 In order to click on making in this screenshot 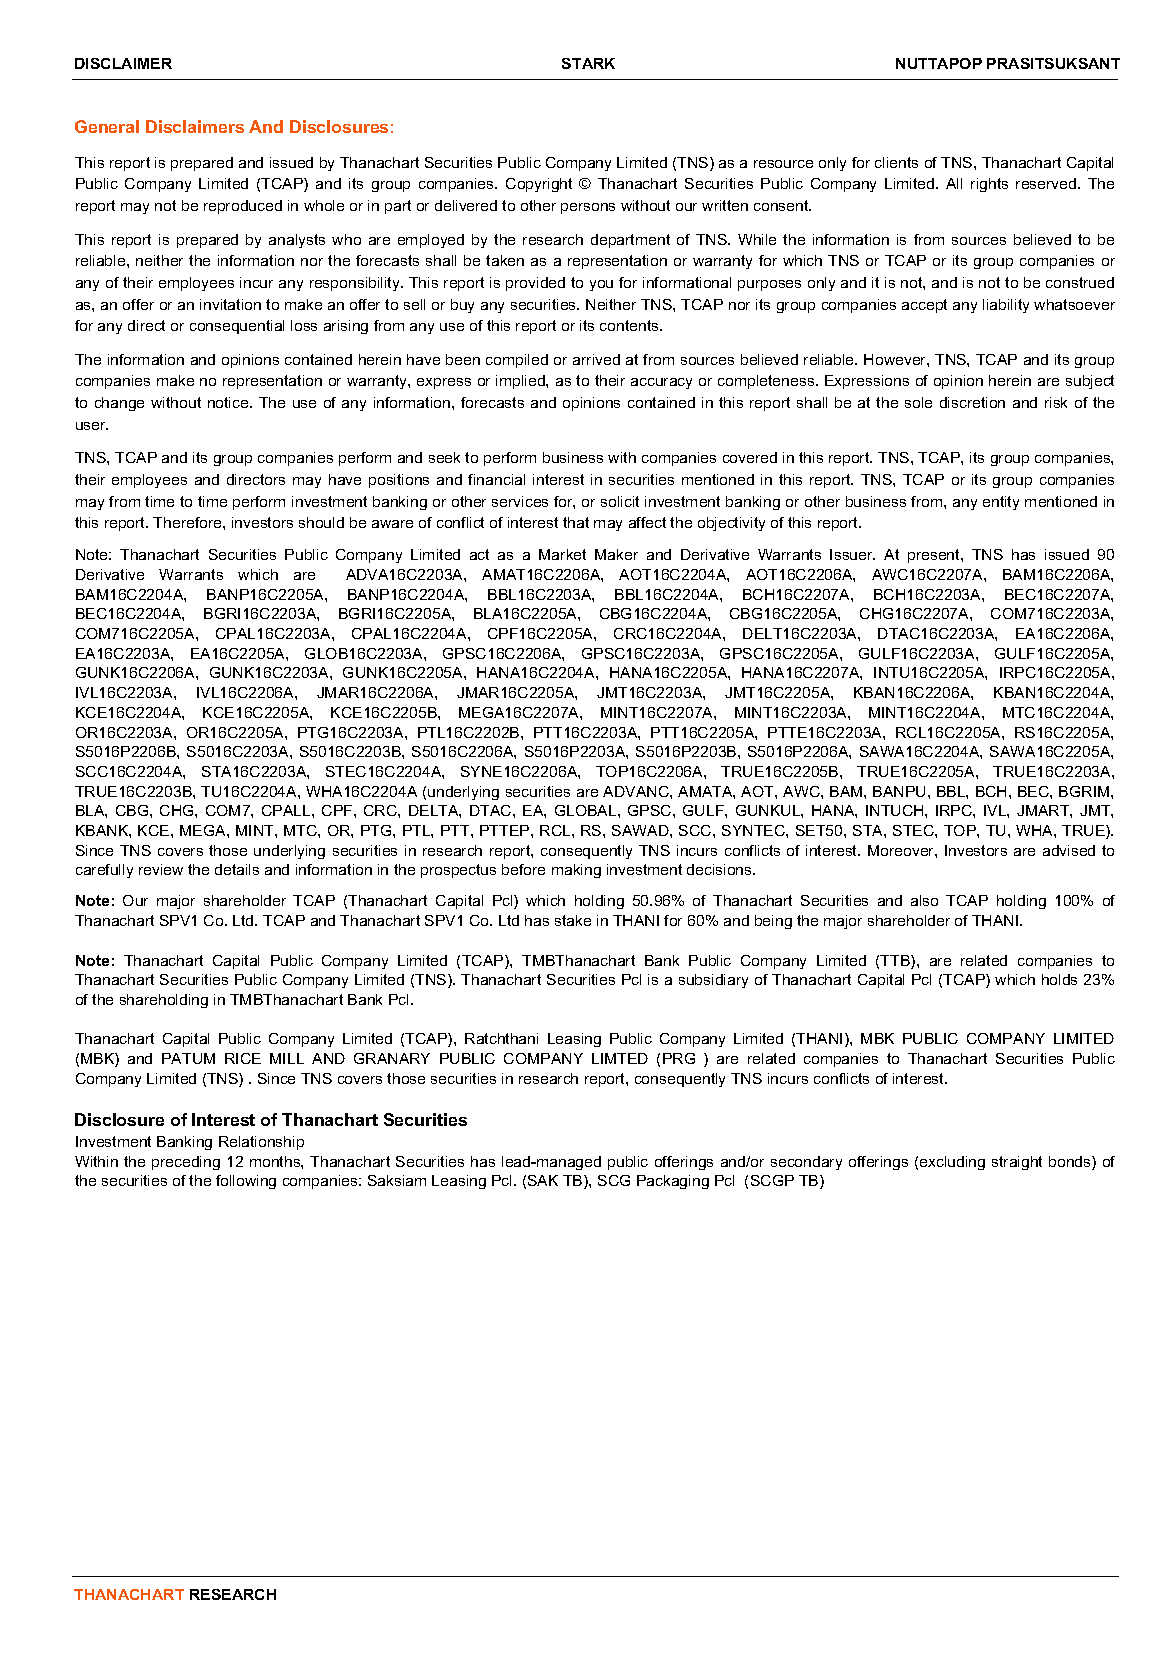, I will do `click(576, 871)`.
